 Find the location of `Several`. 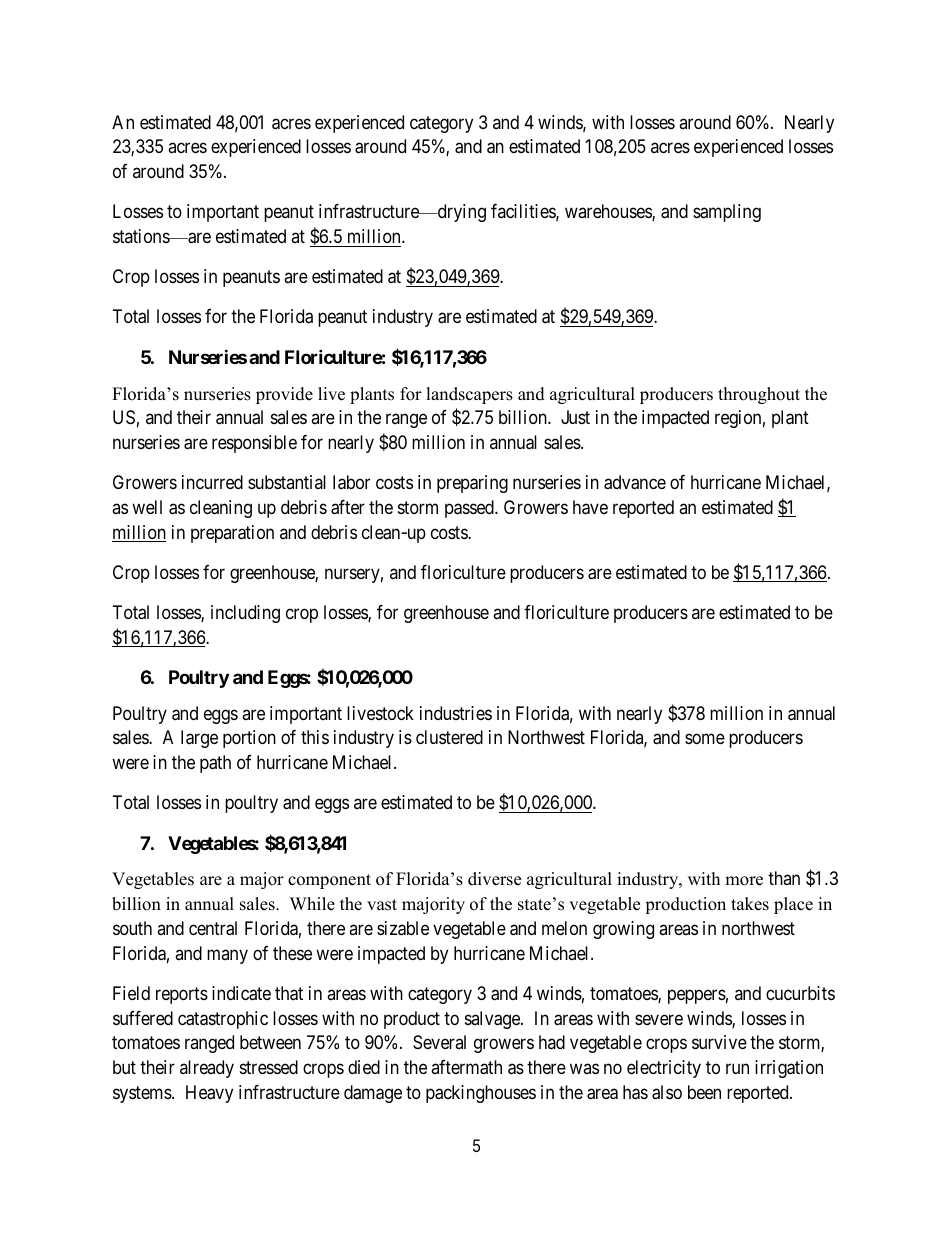

Several is located at coordinates (439, 1042).
